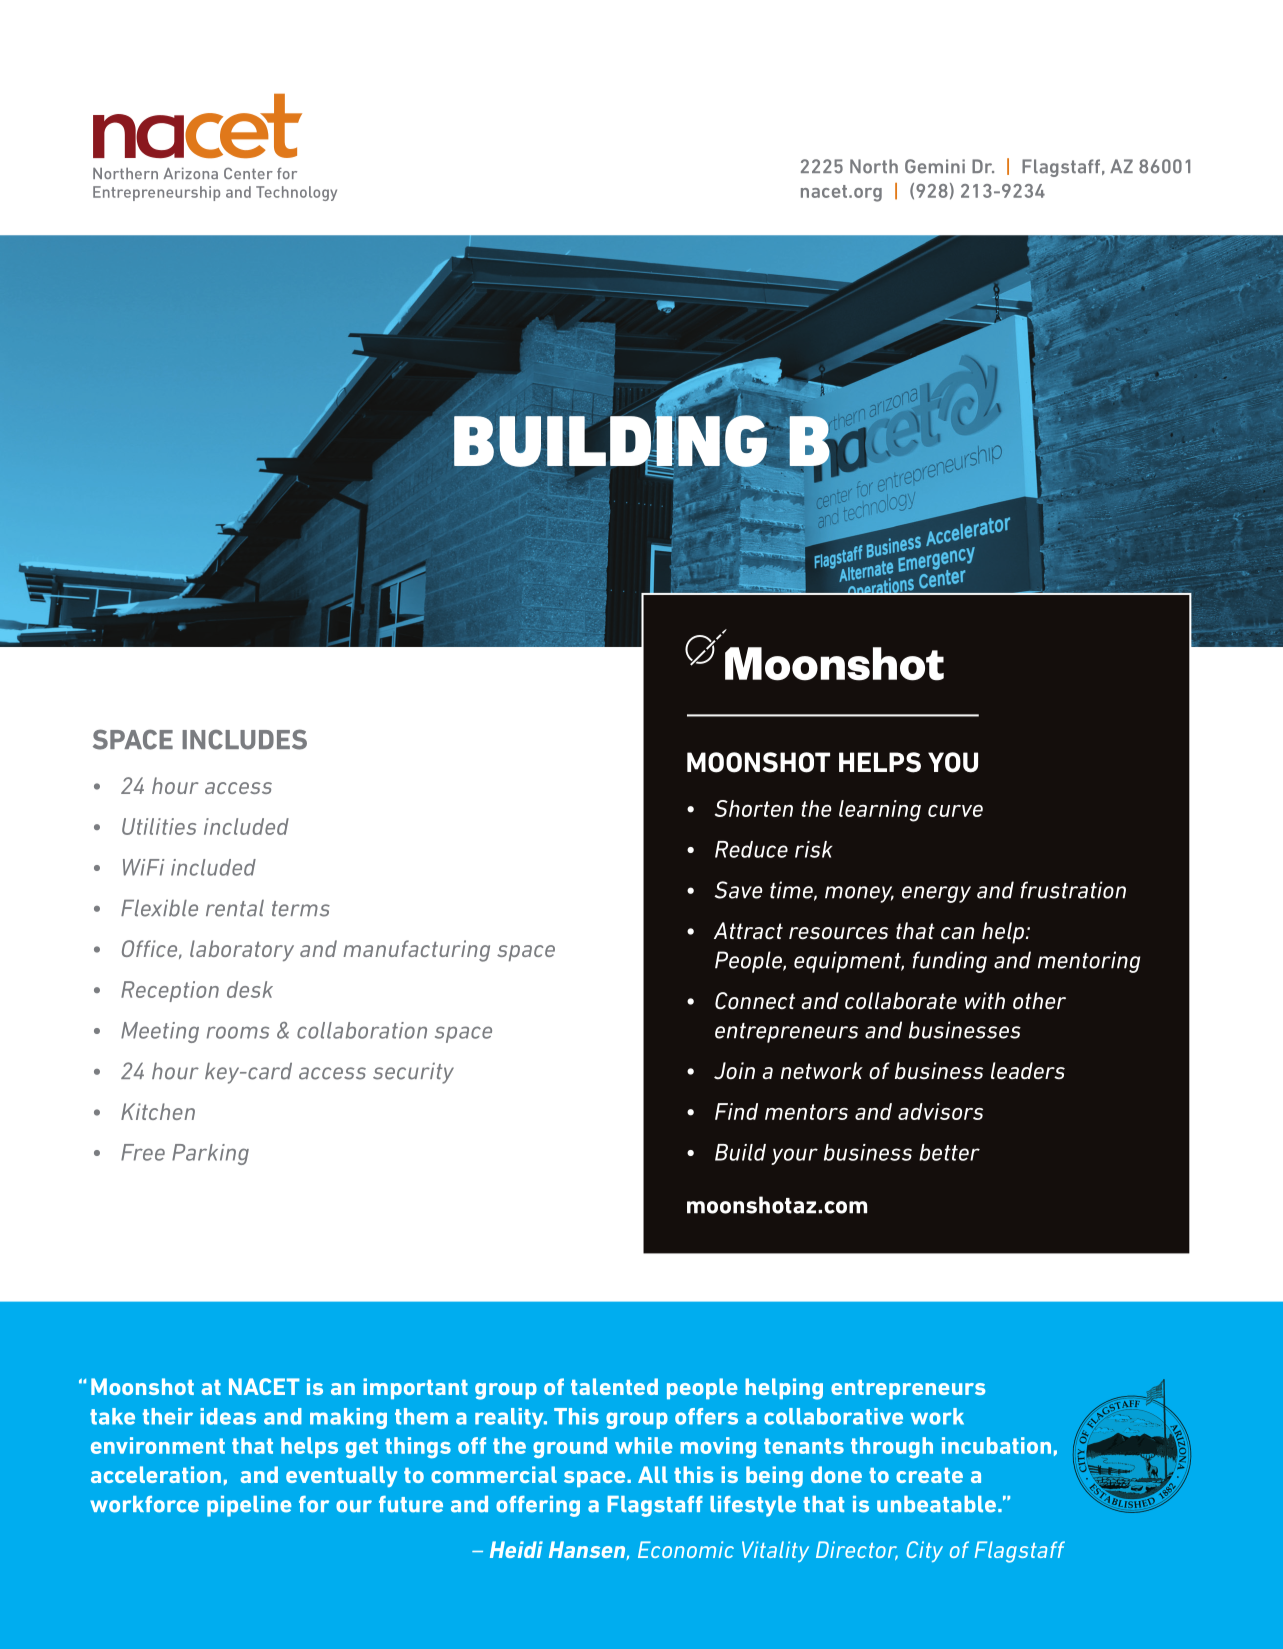 This screenshot has height=1649, width=1283. Describe the element at coordinates (935, 166) in the screenshot. I see `Gemini` at that location.
